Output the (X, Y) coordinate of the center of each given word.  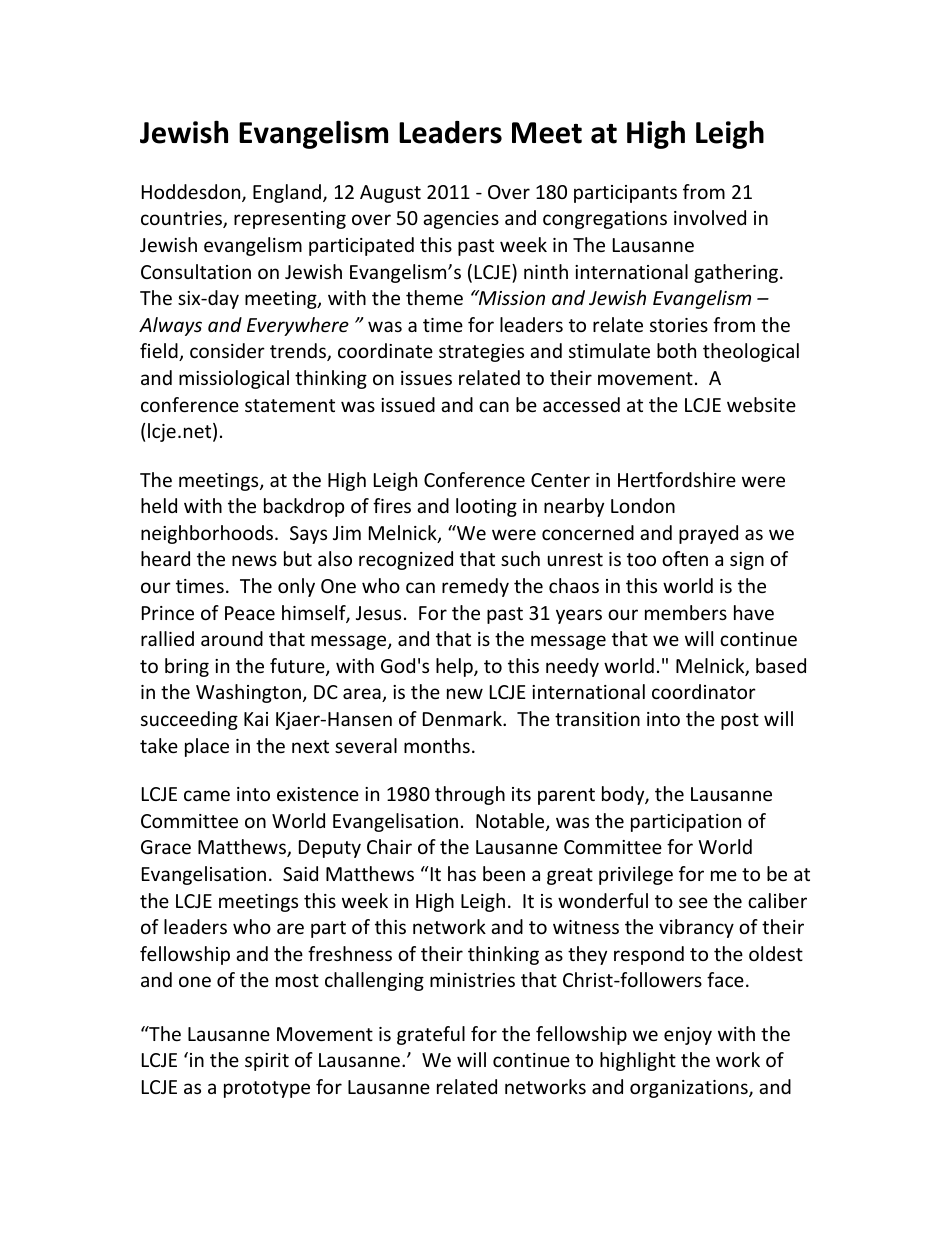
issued (408, 404)
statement (290, 405)
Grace (166, 847)
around (232, 638)
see (693, 902)
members (686, 612)
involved (710, 217)
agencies (461, 220)
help (455, 667)
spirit (267, 1062)
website (761, 404)
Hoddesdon (192, 193)
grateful (431, 1035)
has (462, 873)
